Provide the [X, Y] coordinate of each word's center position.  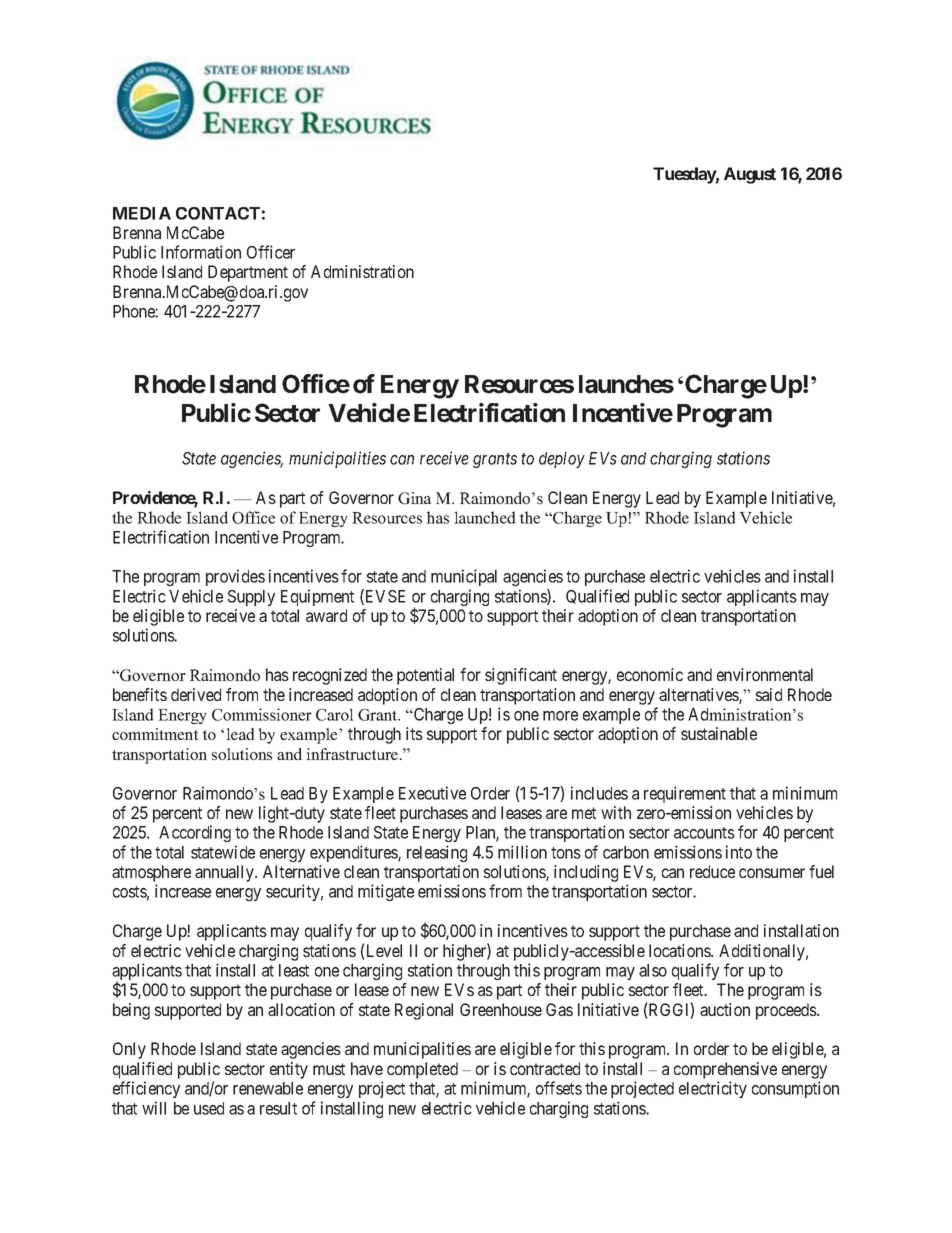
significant [521, 676]
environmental [765, 674]
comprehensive [725, 1070]
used [209, 1108]
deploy [562, 460]
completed [422, 1070]
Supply [251, 598]
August [750, 175]
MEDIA [142, 213]
